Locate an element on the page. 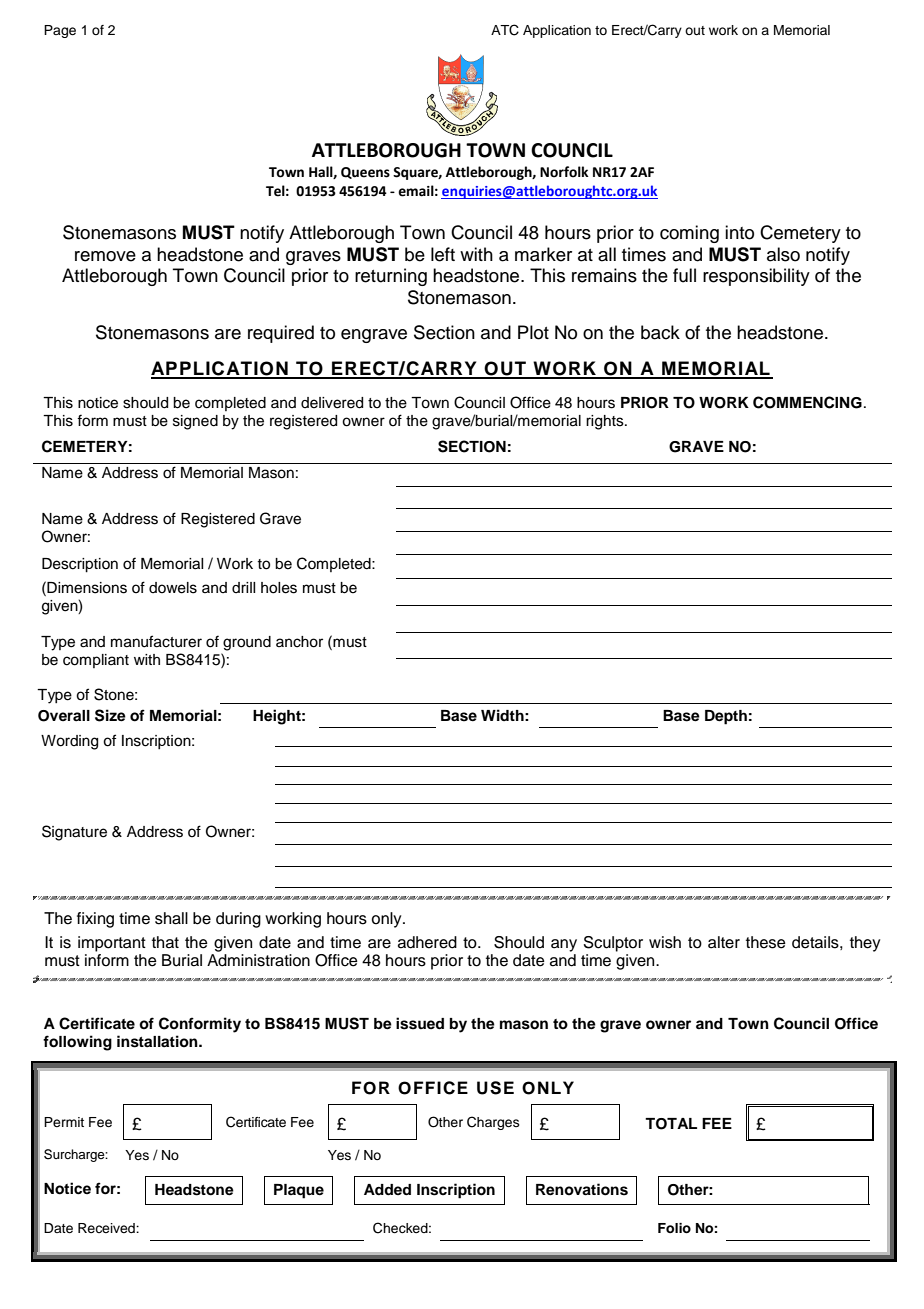  ATC is located at coordinates (505, 30).
